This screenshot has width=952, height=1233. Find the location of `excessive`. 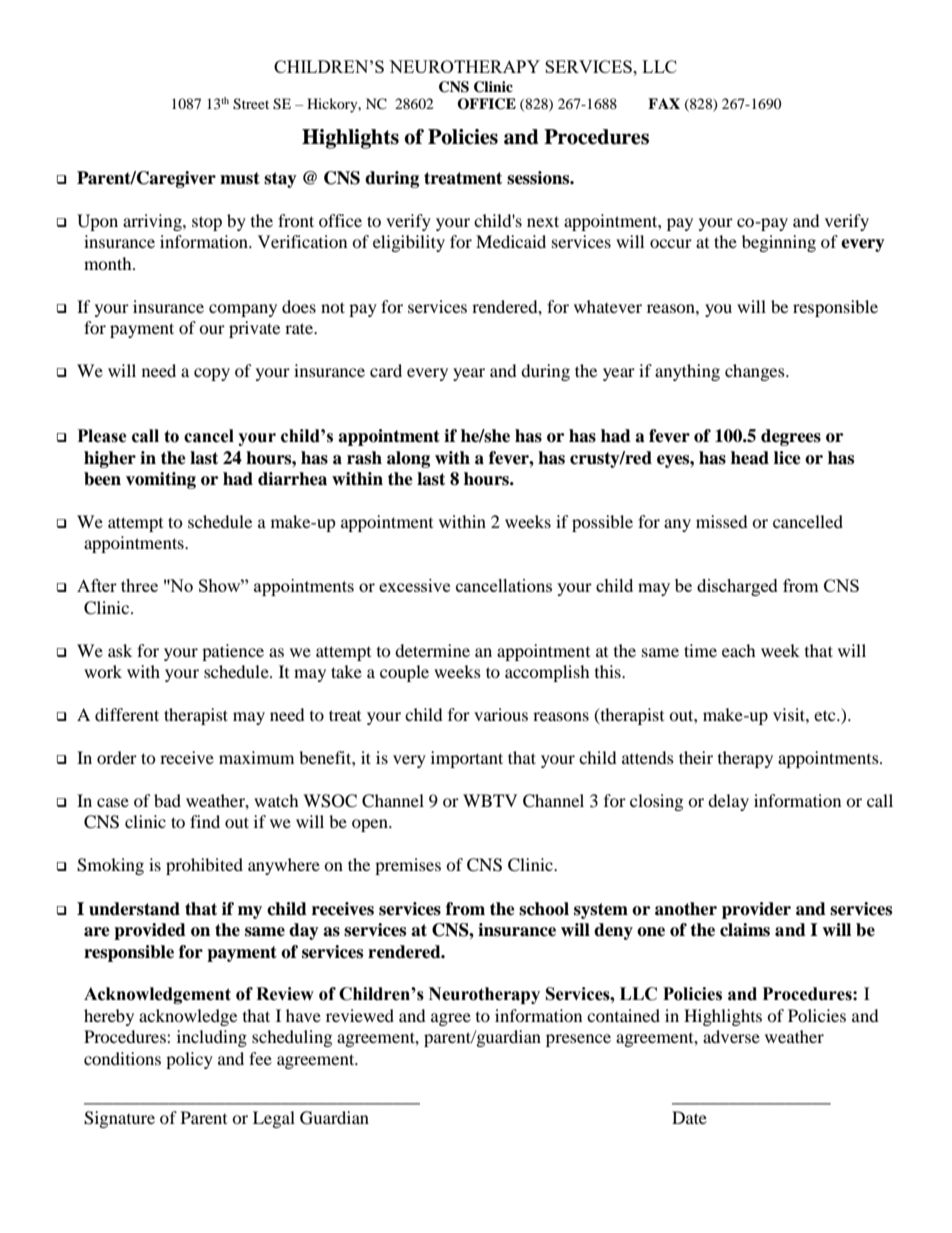

excessive is located at coordinates (414, 585).
